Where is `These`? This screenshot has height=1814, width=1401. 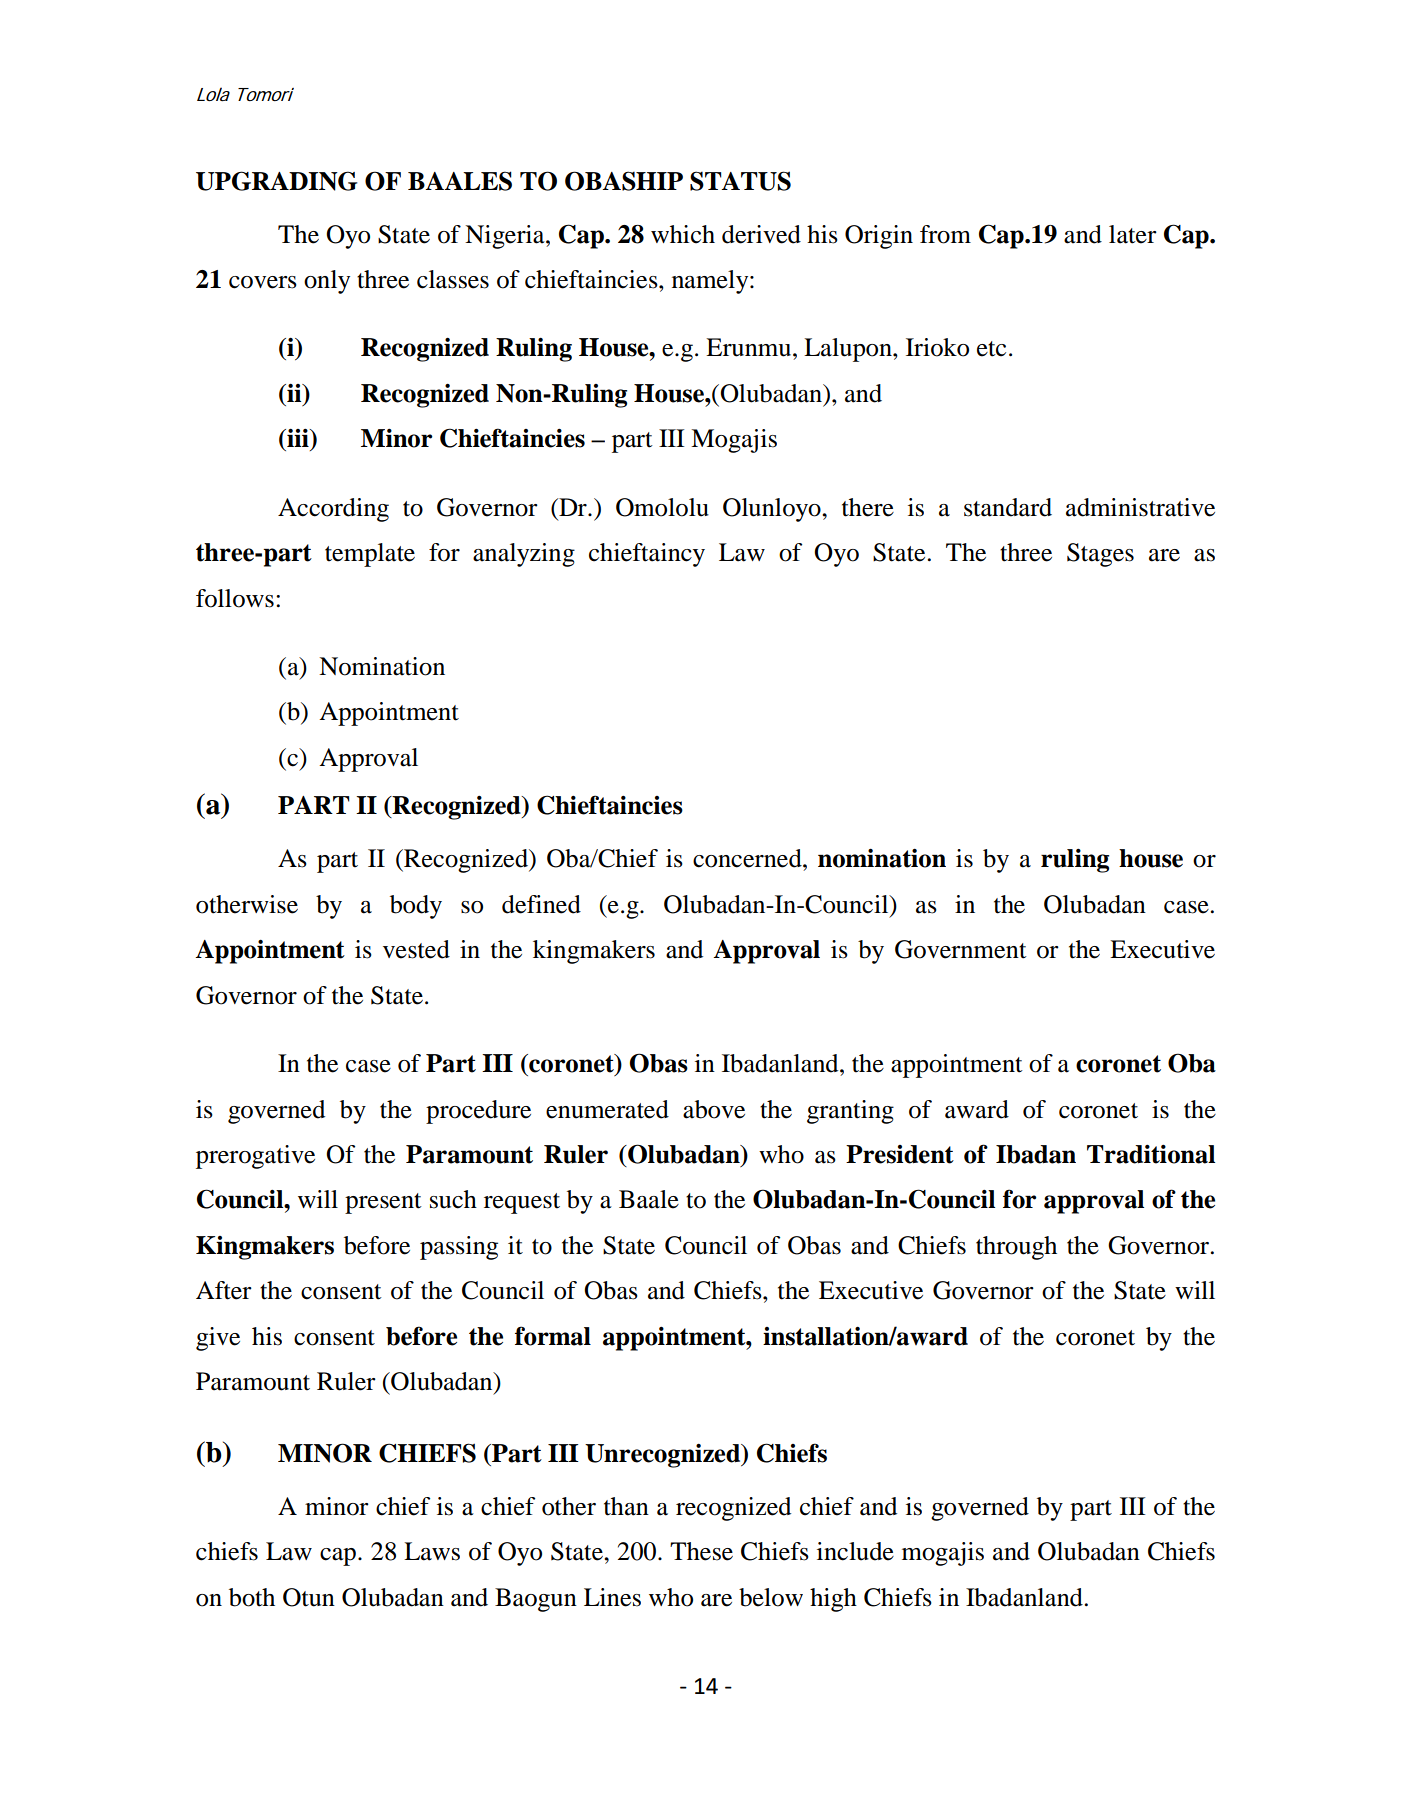 These is located at coordinates (701, 1551).
